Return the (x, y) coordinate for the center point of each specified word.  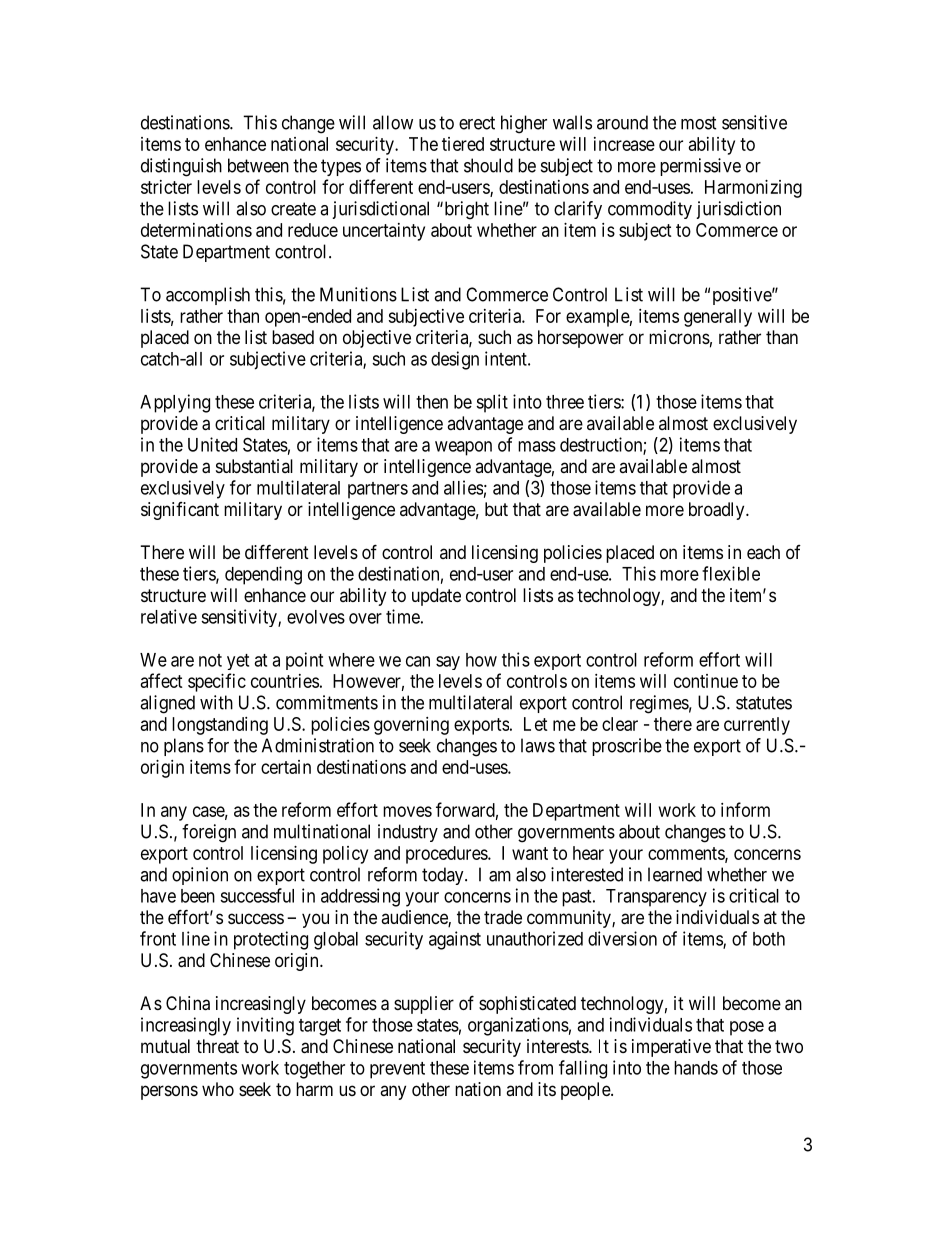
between (258, 165)
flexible (731, 573)
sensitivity (240, 618)
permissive (700, 167)
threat (217, 1046)
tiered (463, 144)
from (535, 1067)
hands (696, 1068)
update (436, 597)
